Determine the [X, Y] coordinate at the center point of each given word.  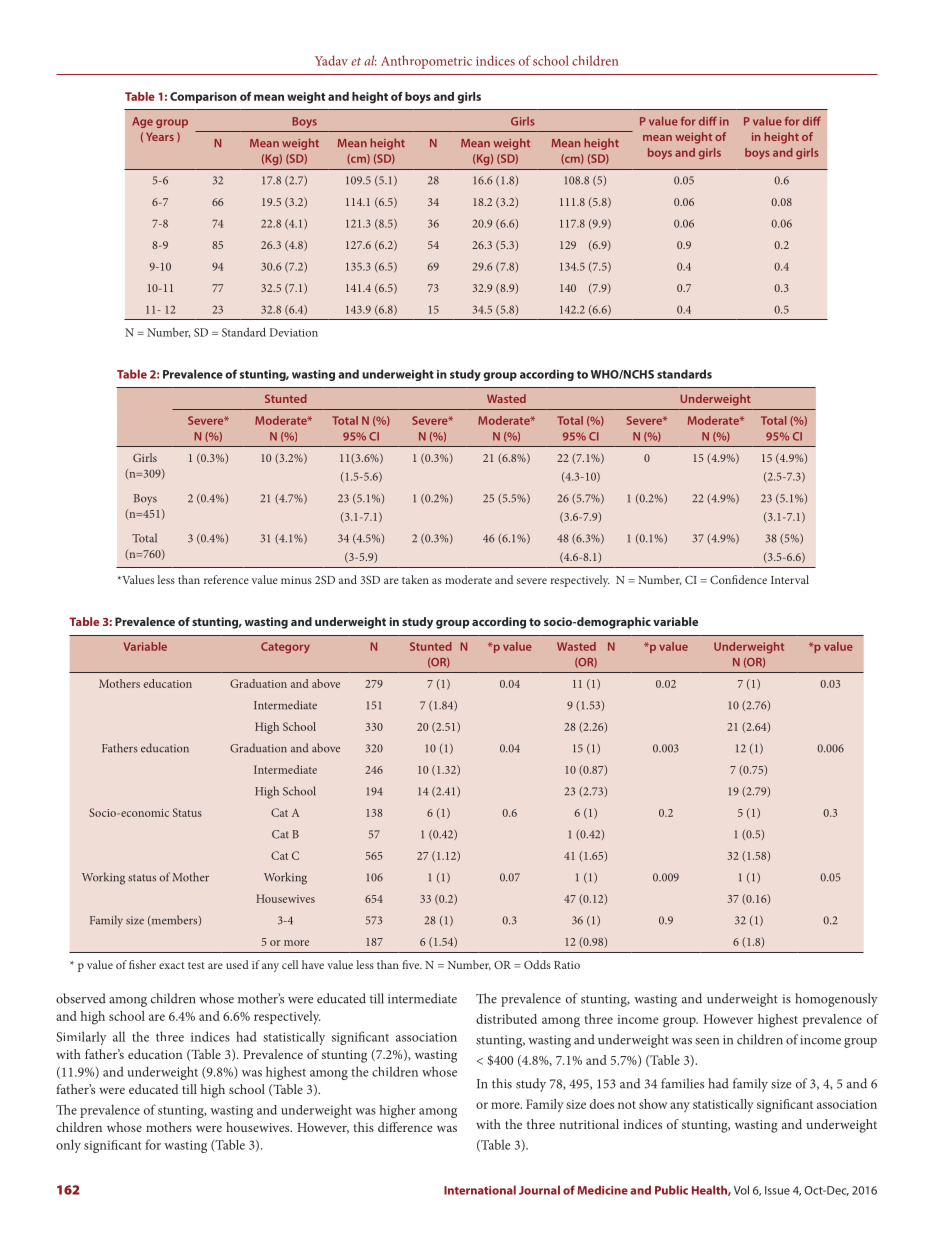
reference [226, 579]
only [68, 1146]
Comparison [203, 97]
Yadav [331, 60]
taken [415, 579]
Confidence [738, 579]
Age [142, 122]
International [480, 1190]
